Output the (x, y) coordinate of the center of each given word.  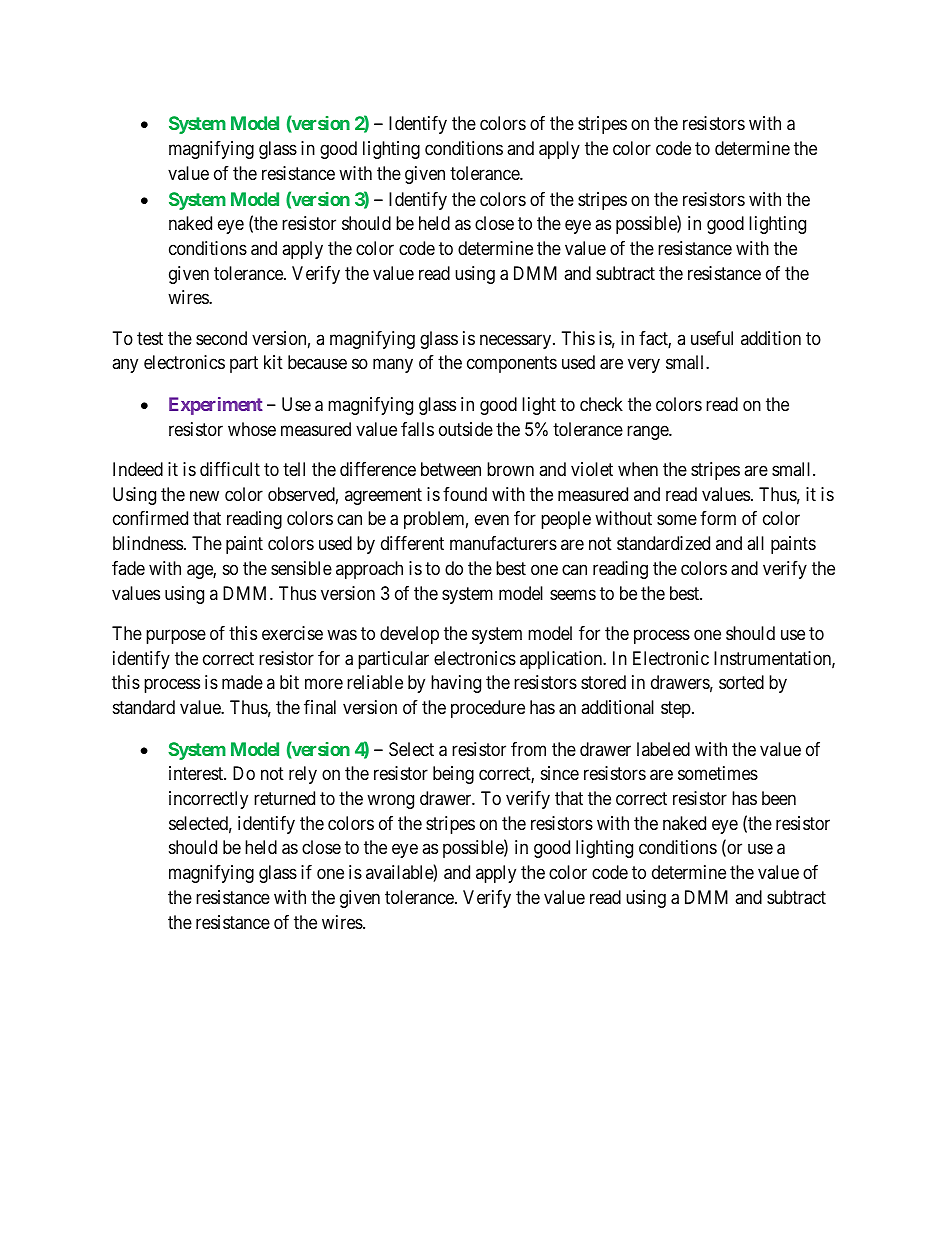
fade (128, 568)
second (221, 338)
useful (712, 338)
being (453, 775)
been (779, 798)
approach (369, 570)
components (512, 365)
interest (197, 773)
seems (573, 594)
